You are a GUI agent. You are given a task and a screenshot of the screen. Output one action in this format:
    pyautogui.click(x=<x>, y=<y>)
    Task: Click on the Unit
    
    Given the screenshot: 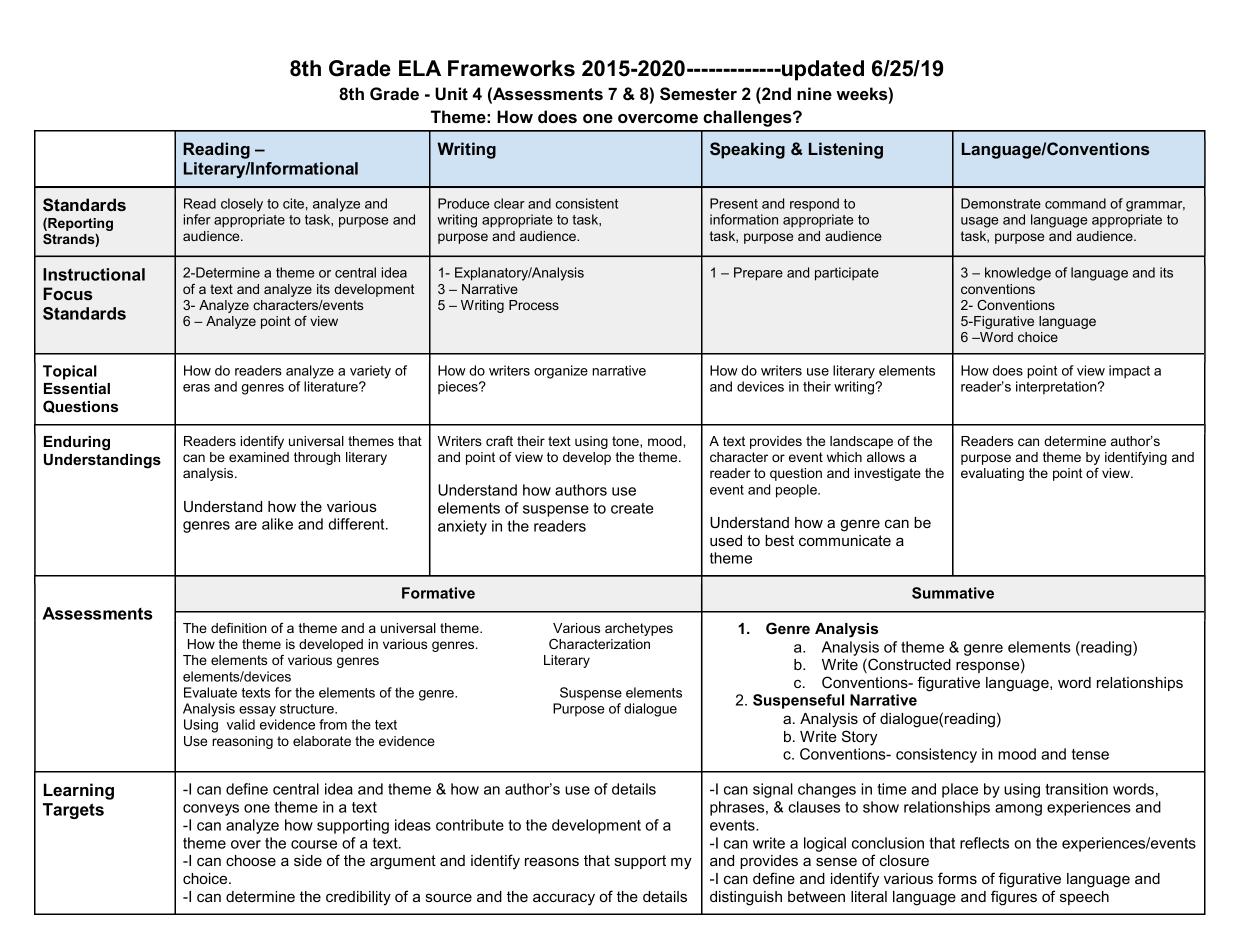 What is the action you would take?
    pyautogui.click(x=451, y=94)
